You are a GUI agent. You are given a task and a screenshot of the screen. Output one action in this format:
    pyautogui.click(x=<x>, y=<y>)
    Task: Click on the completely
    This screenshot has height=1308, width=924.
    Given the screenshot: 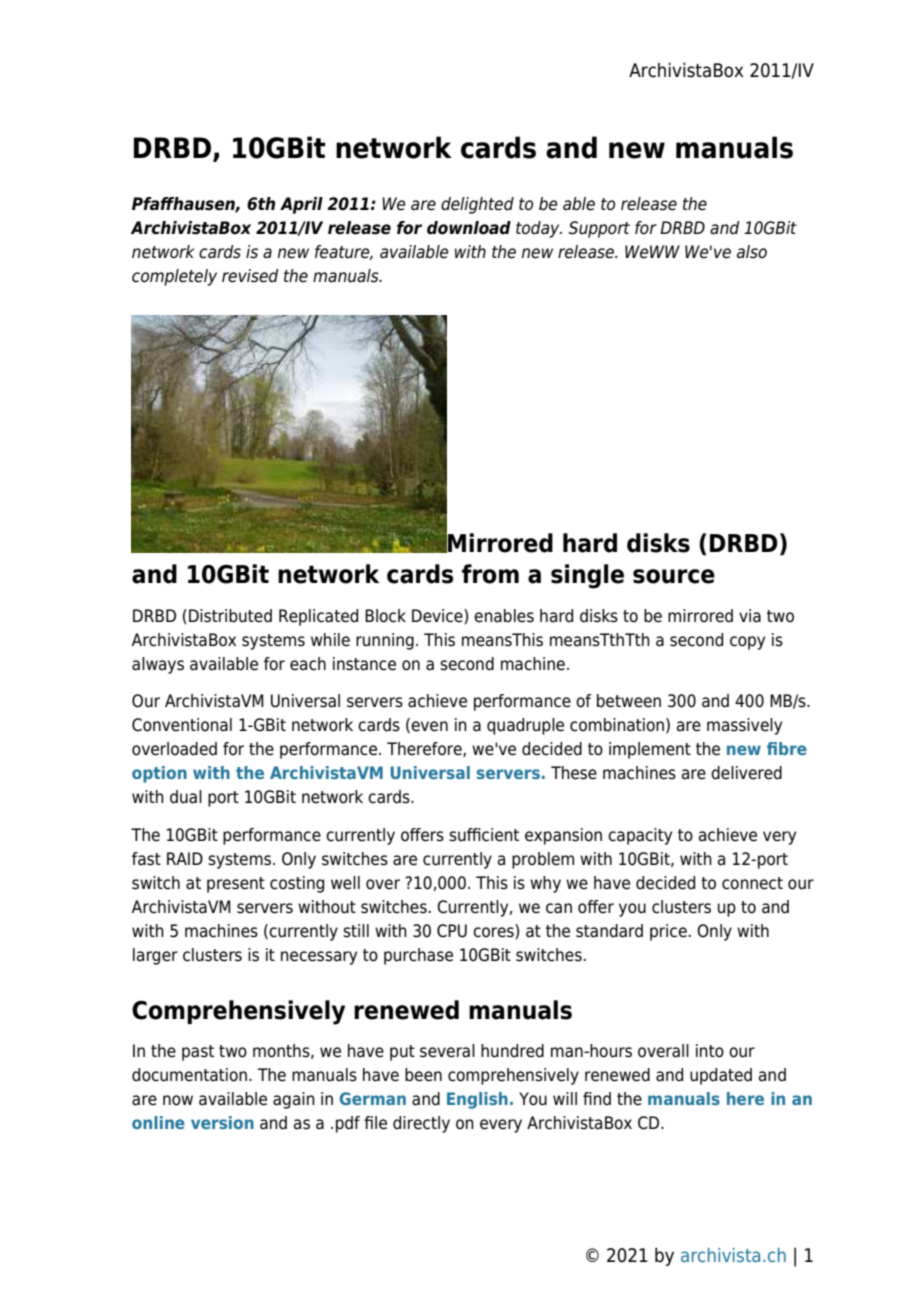 What is the action you would take?
    pyautogui.click(x=174, y=277)
